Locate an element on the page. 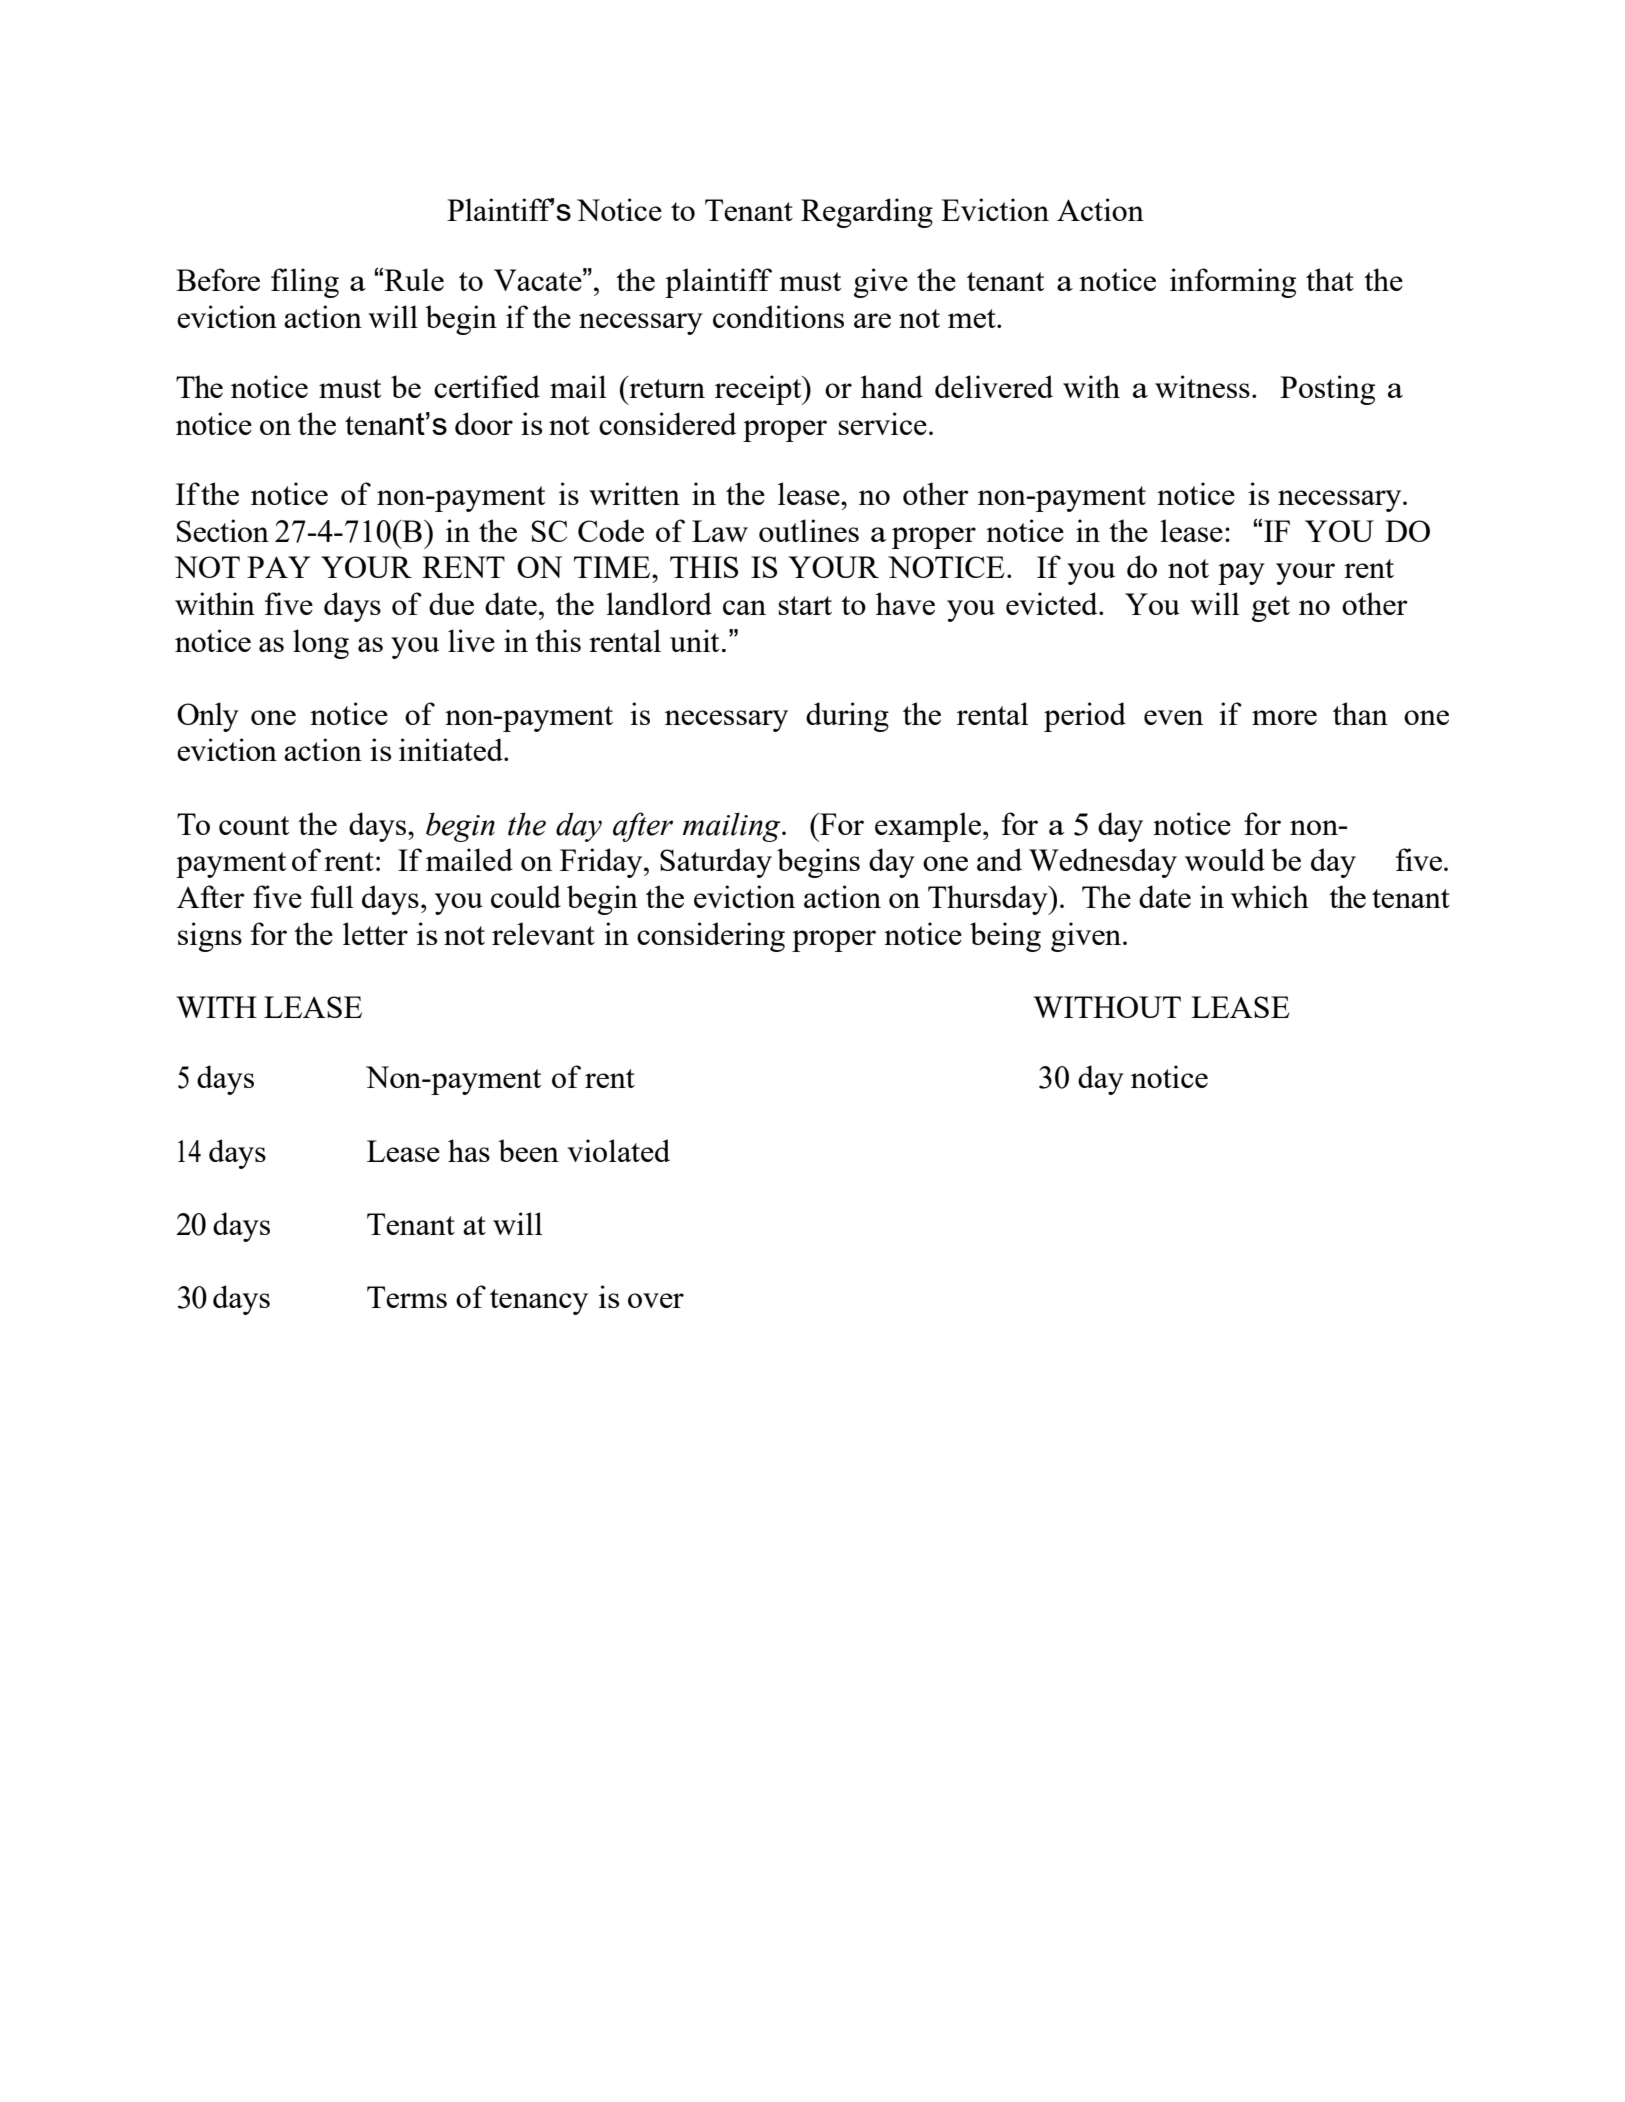 The height and width of the page is (2102, 1625). over is located at coordinates (656, 1300).
